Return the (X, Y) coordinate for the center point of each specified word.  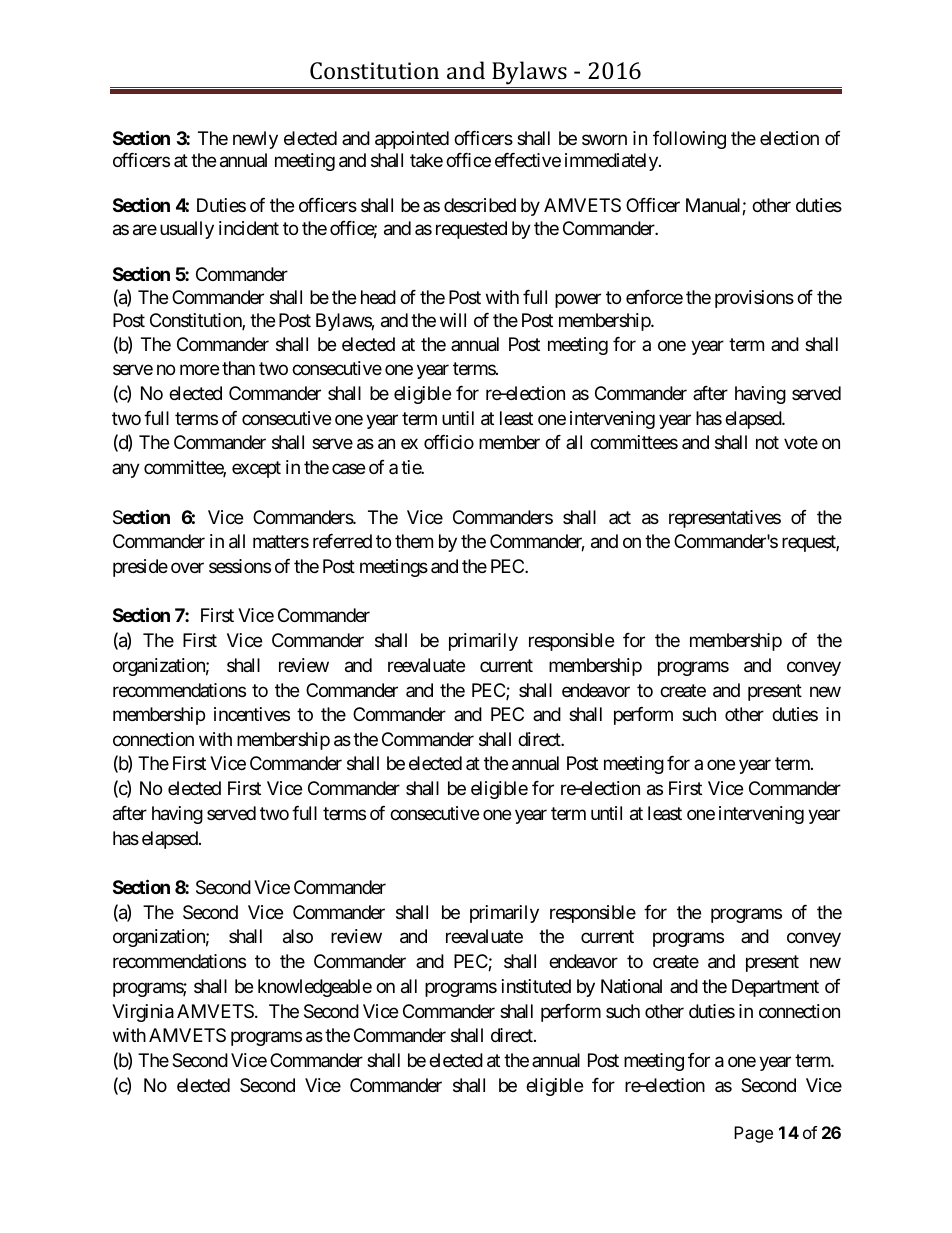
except (256, 469)
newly (255, 140)
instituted (536, 986)
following (689, 140)
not (767, 443)
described (480, 205)
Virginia (143, 1013)
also (298, 936)
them (414, 541)
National (631, 986)
